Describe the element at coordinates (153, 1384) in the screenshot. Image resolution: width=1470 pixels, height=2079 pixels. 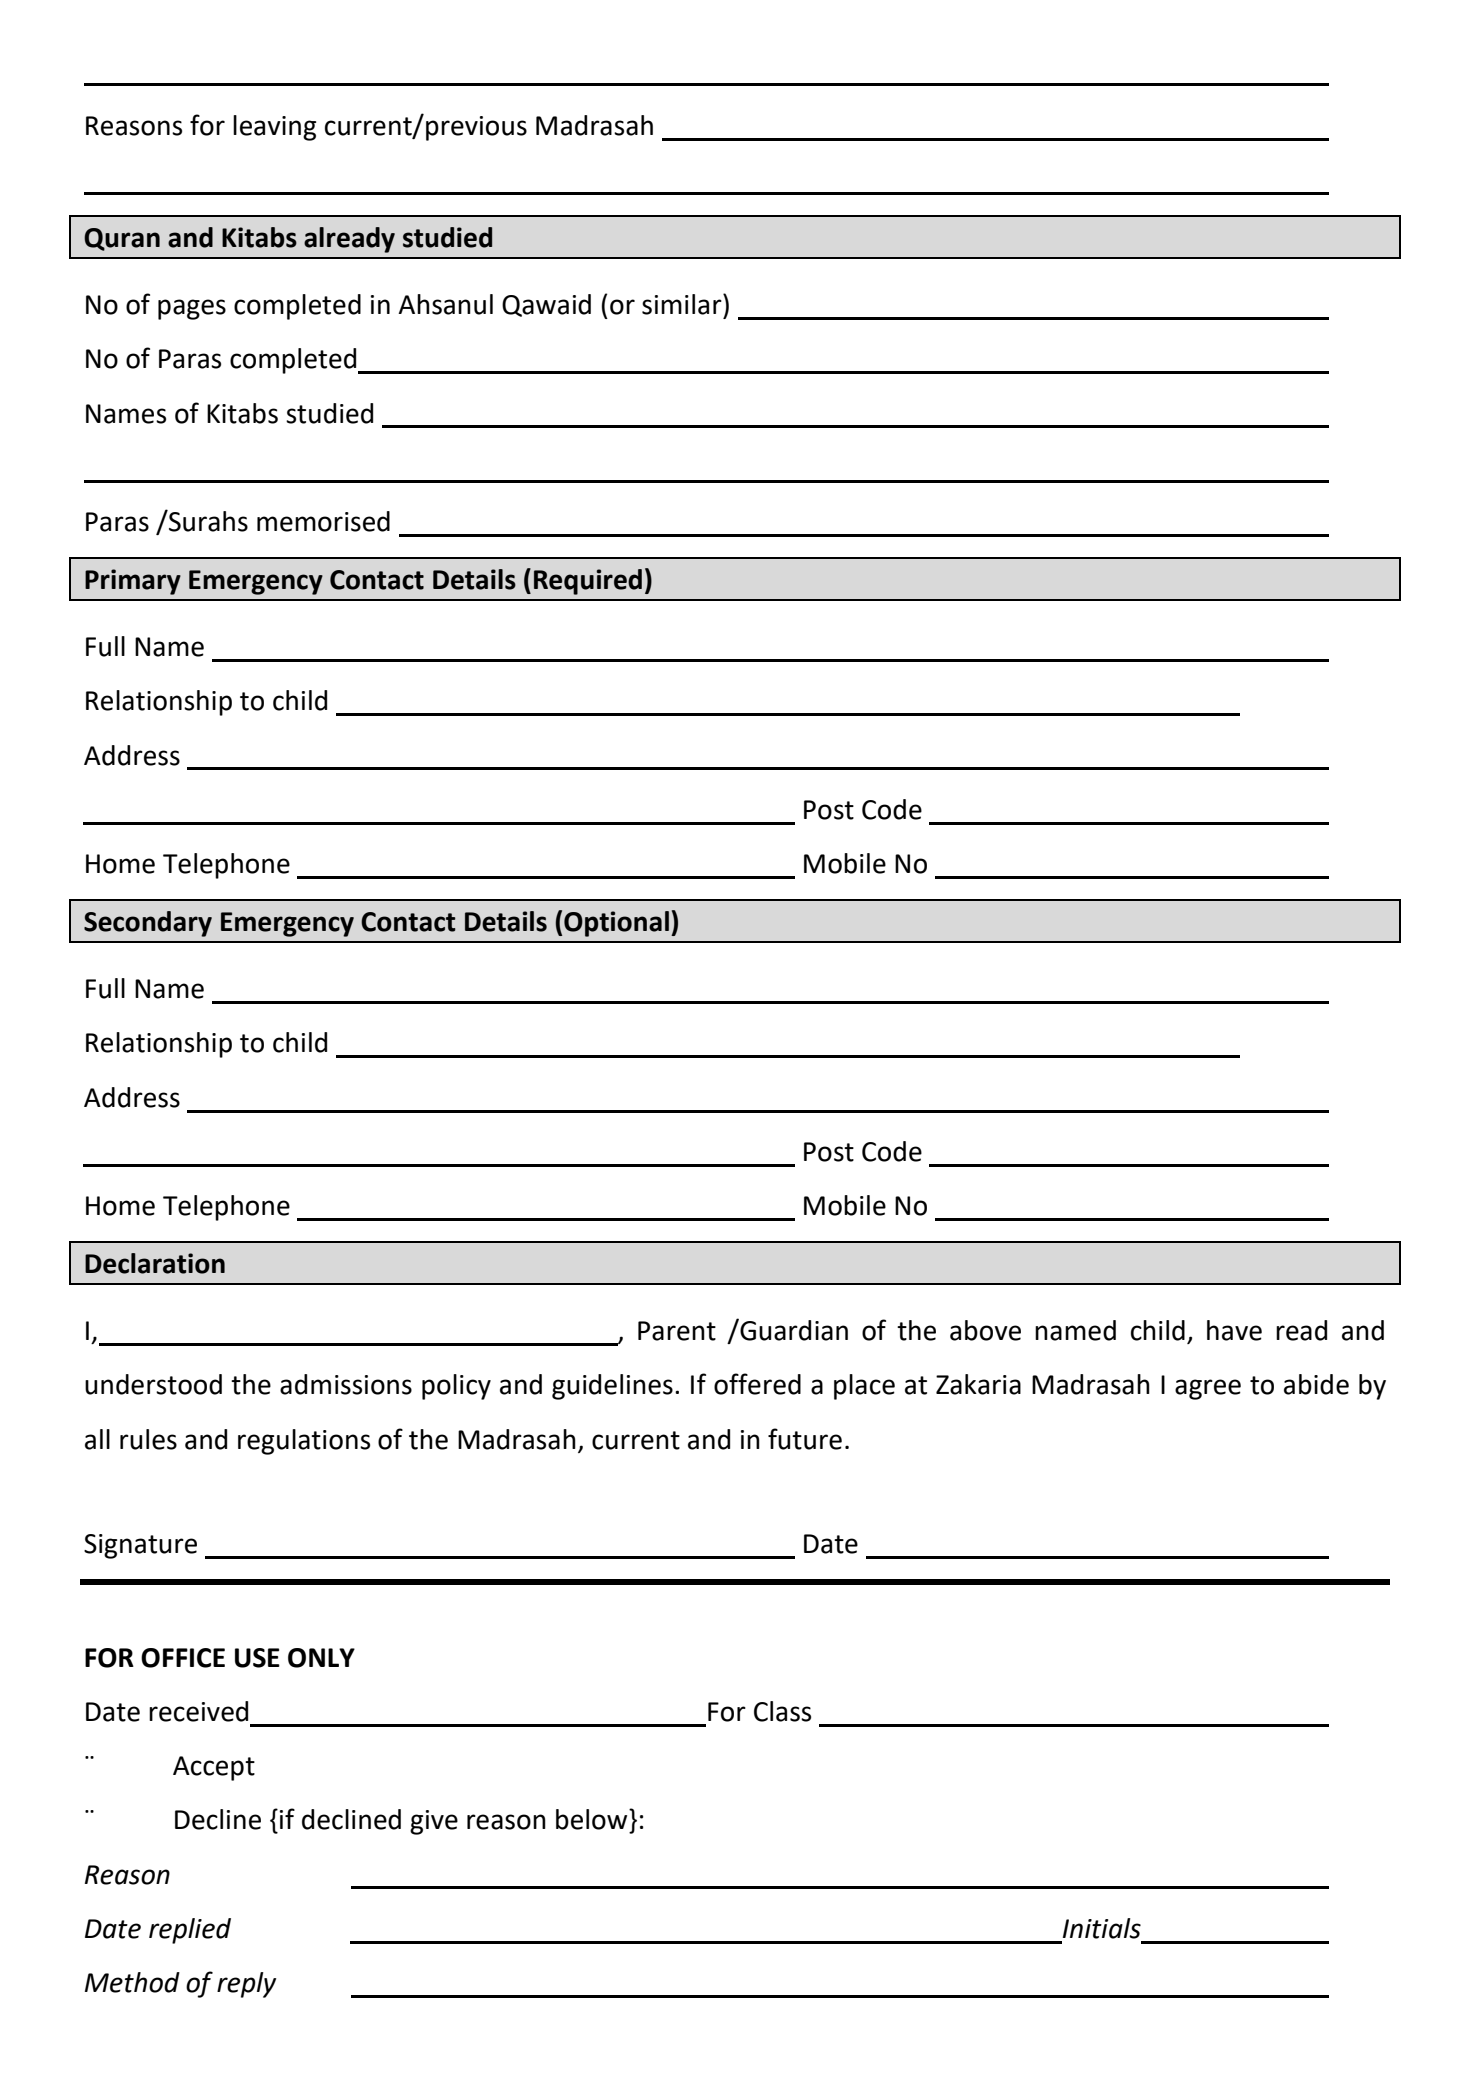
I see `understood` at that location.
